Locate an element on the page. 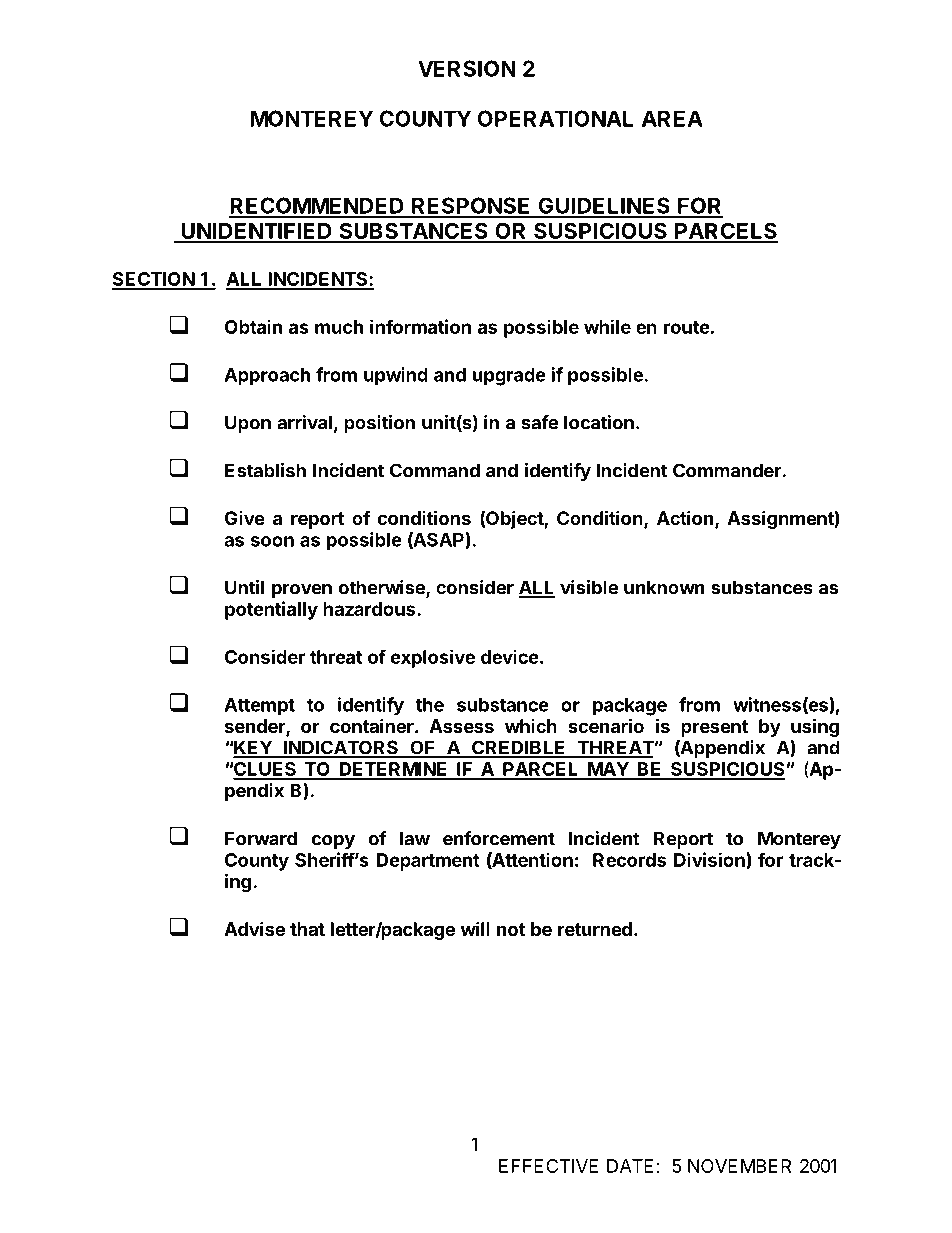  UNIDENTIFIED is located at coordinates (256, 232).
